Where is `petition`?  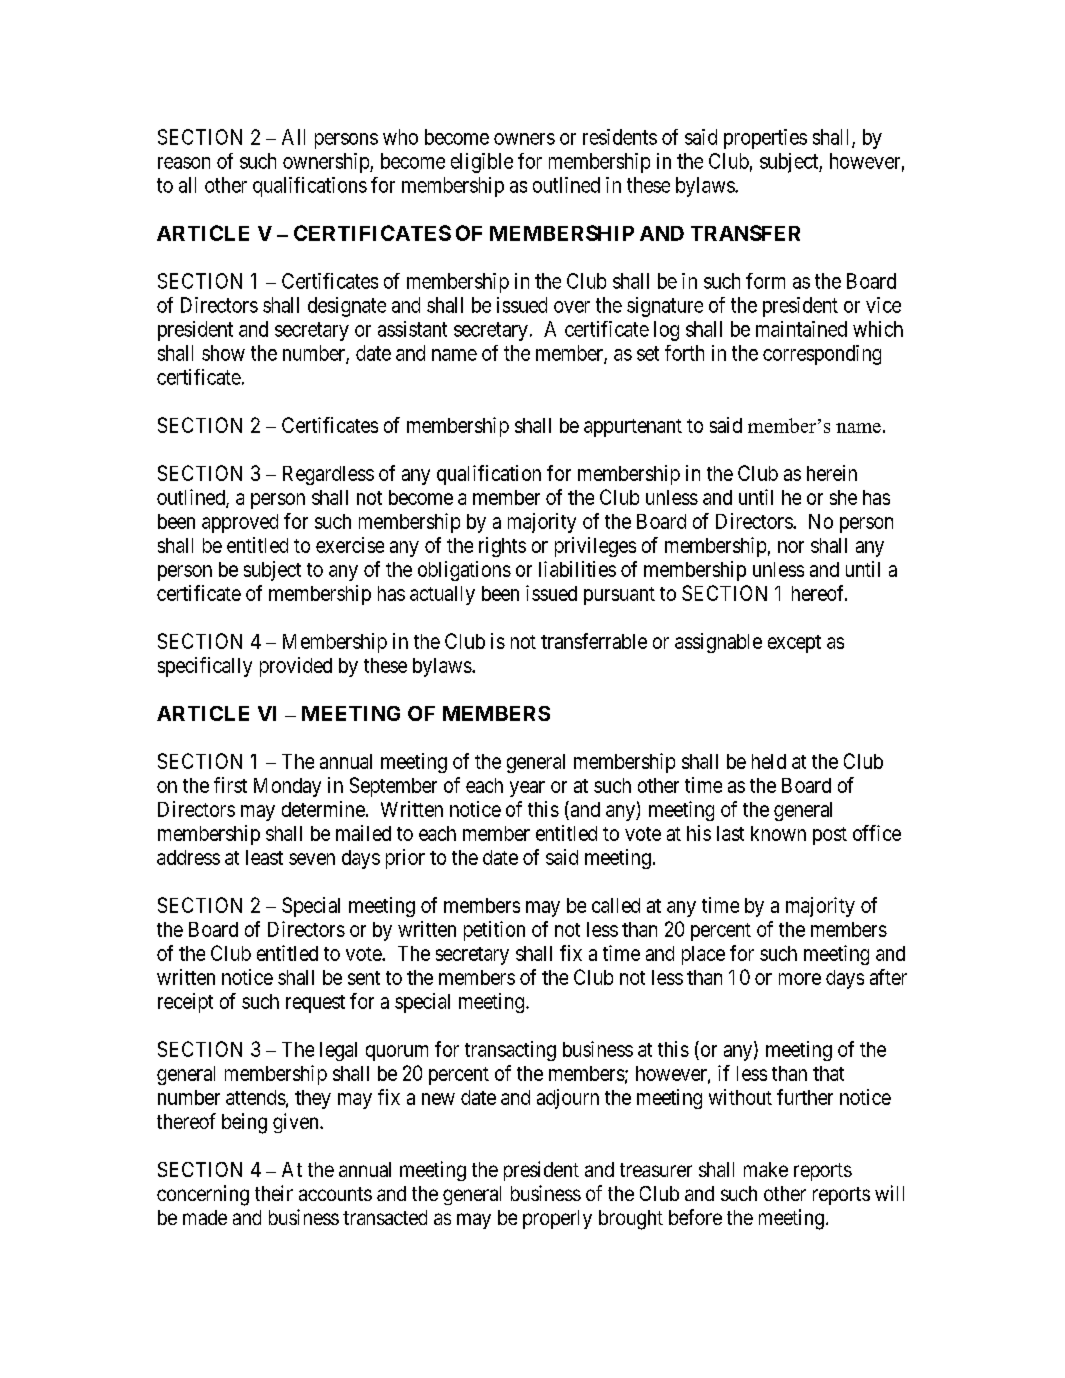 petition is located at coordinates (494, 931).
